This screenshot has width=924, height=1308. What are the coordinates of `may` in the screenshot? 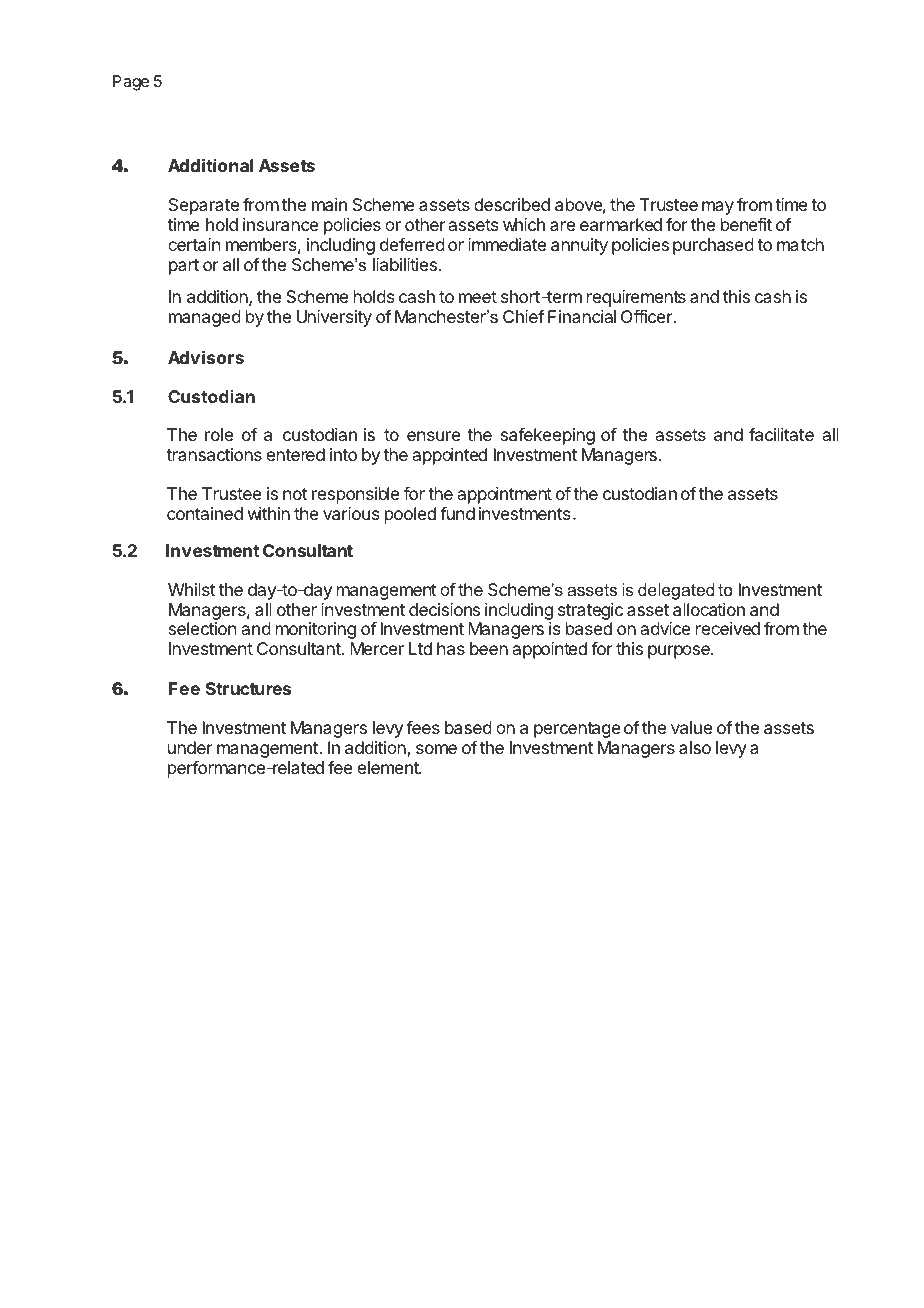 It's located at (718, 208).
